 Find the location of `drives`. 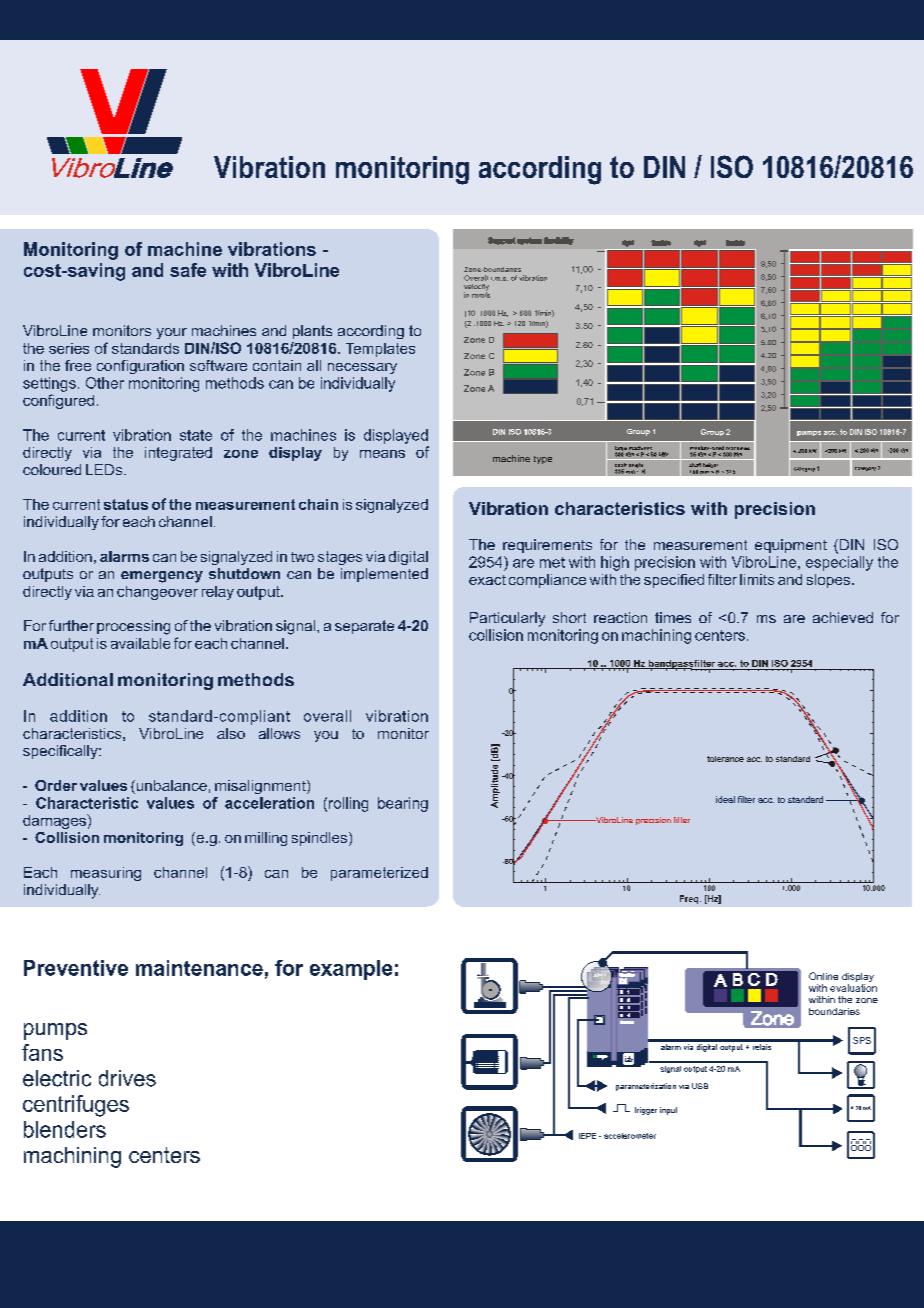

drives is located at coordinates (127, 1078).
